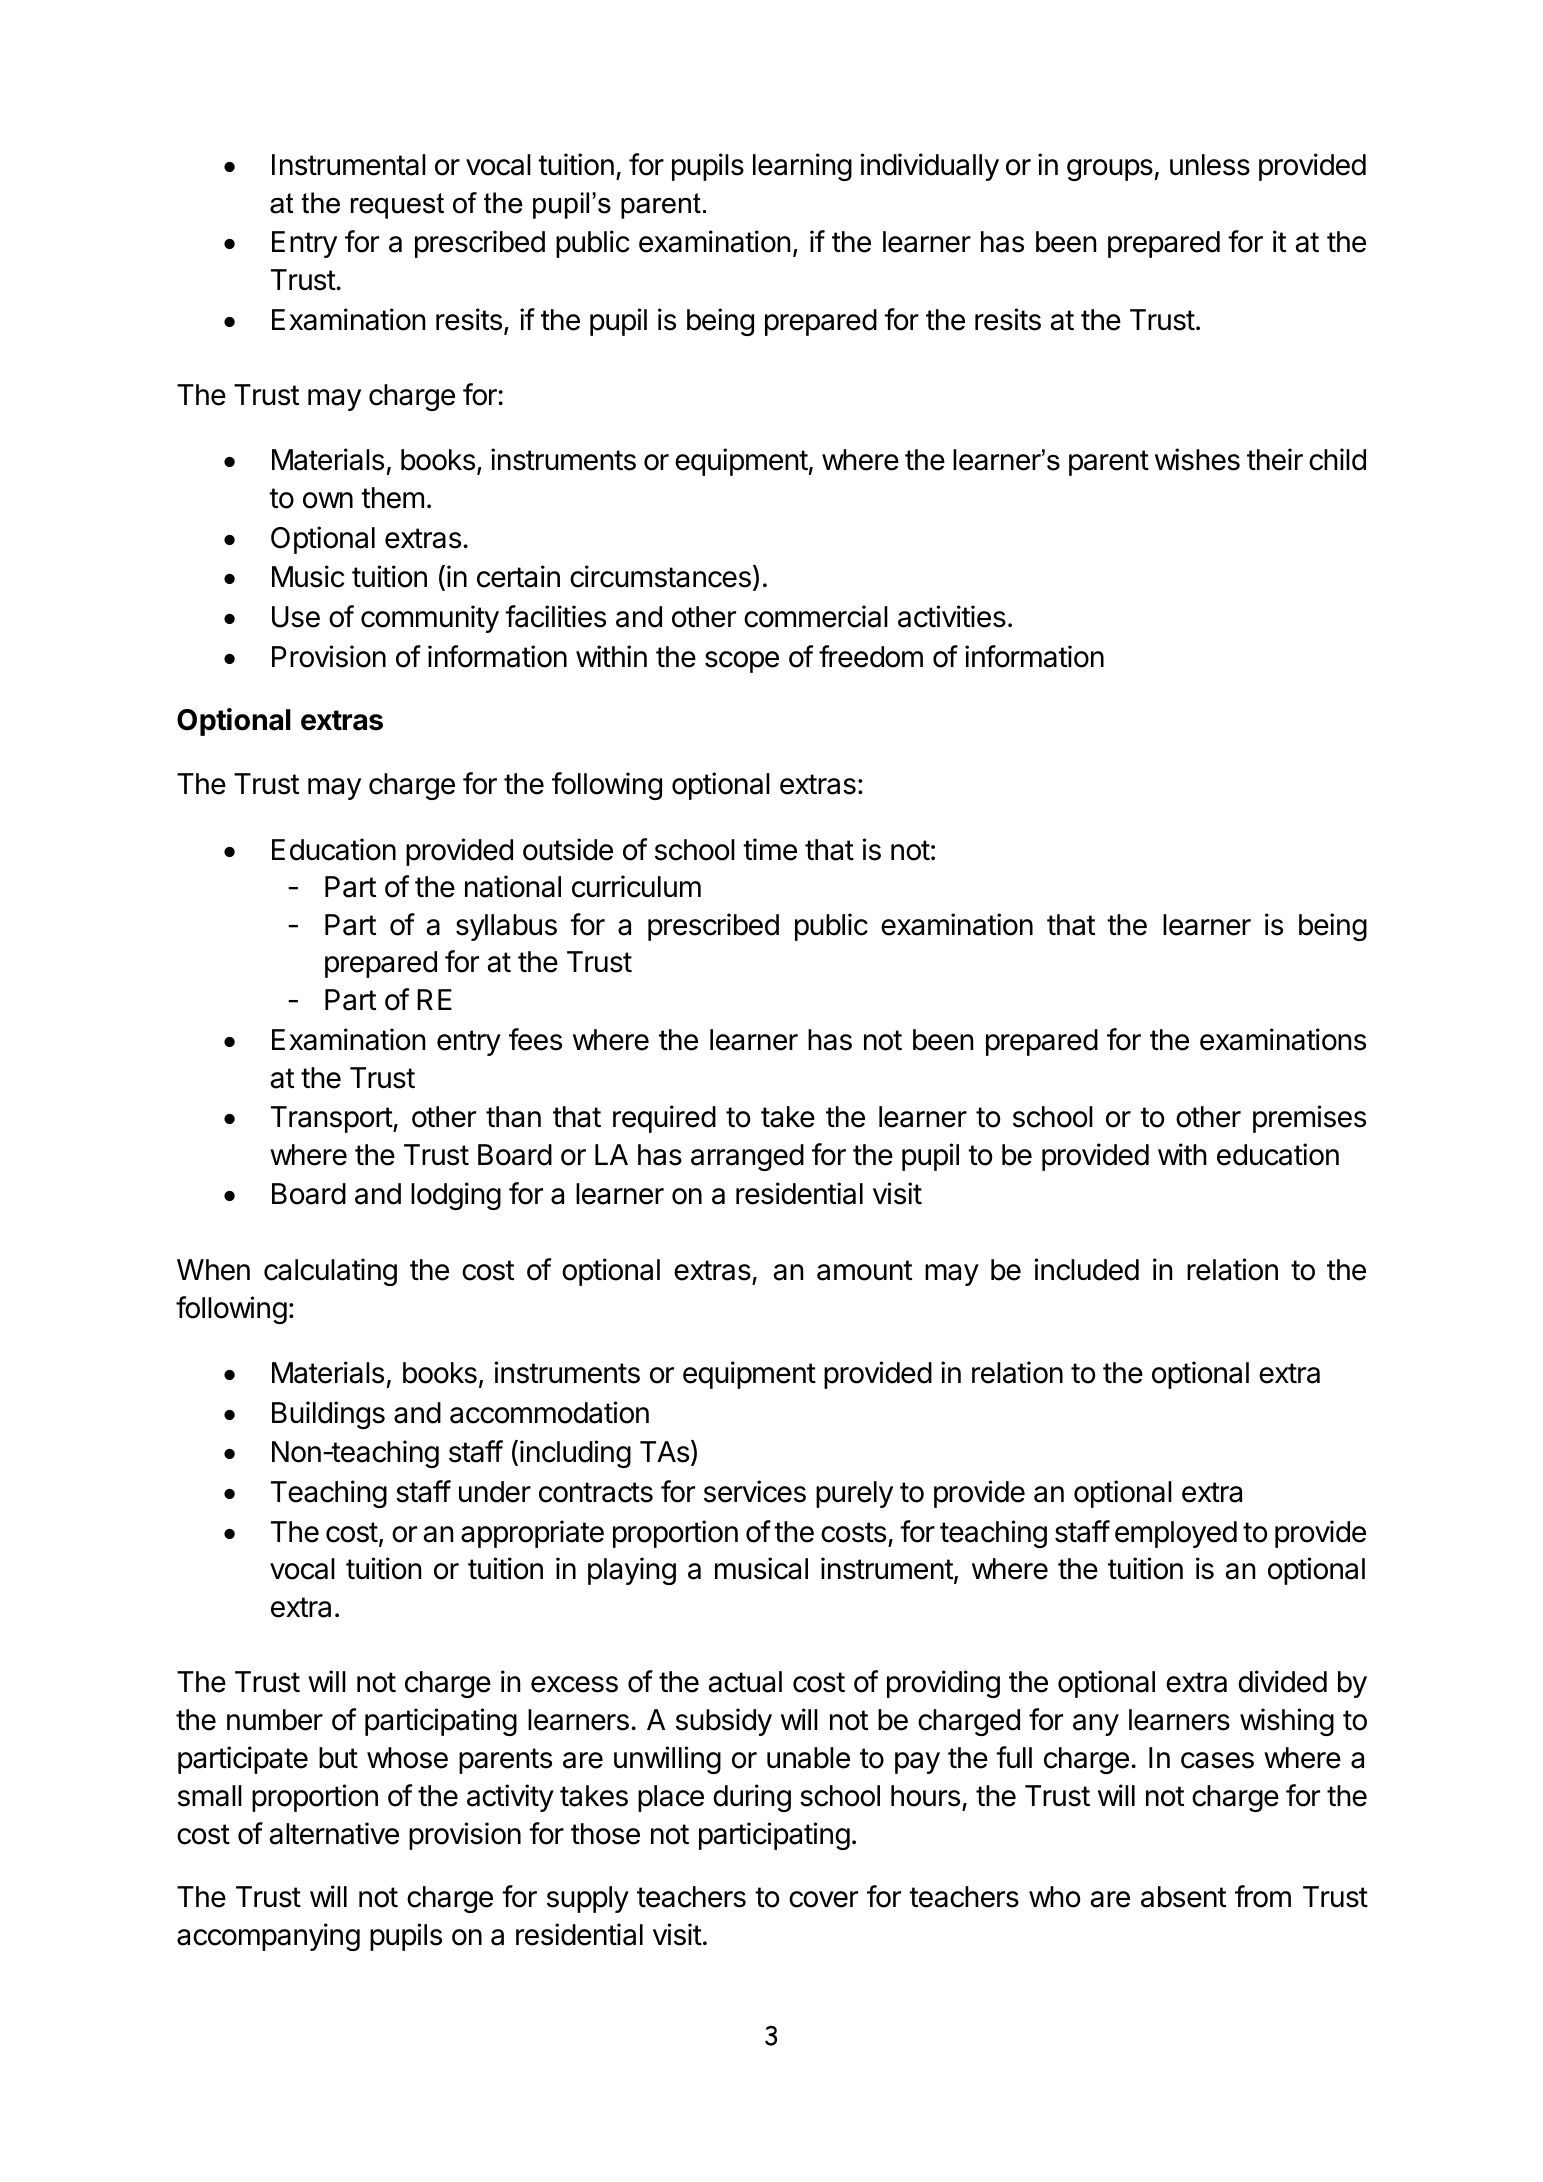 The image size is (1543, 2182). I want to click on cover, so click(823, 1899).
